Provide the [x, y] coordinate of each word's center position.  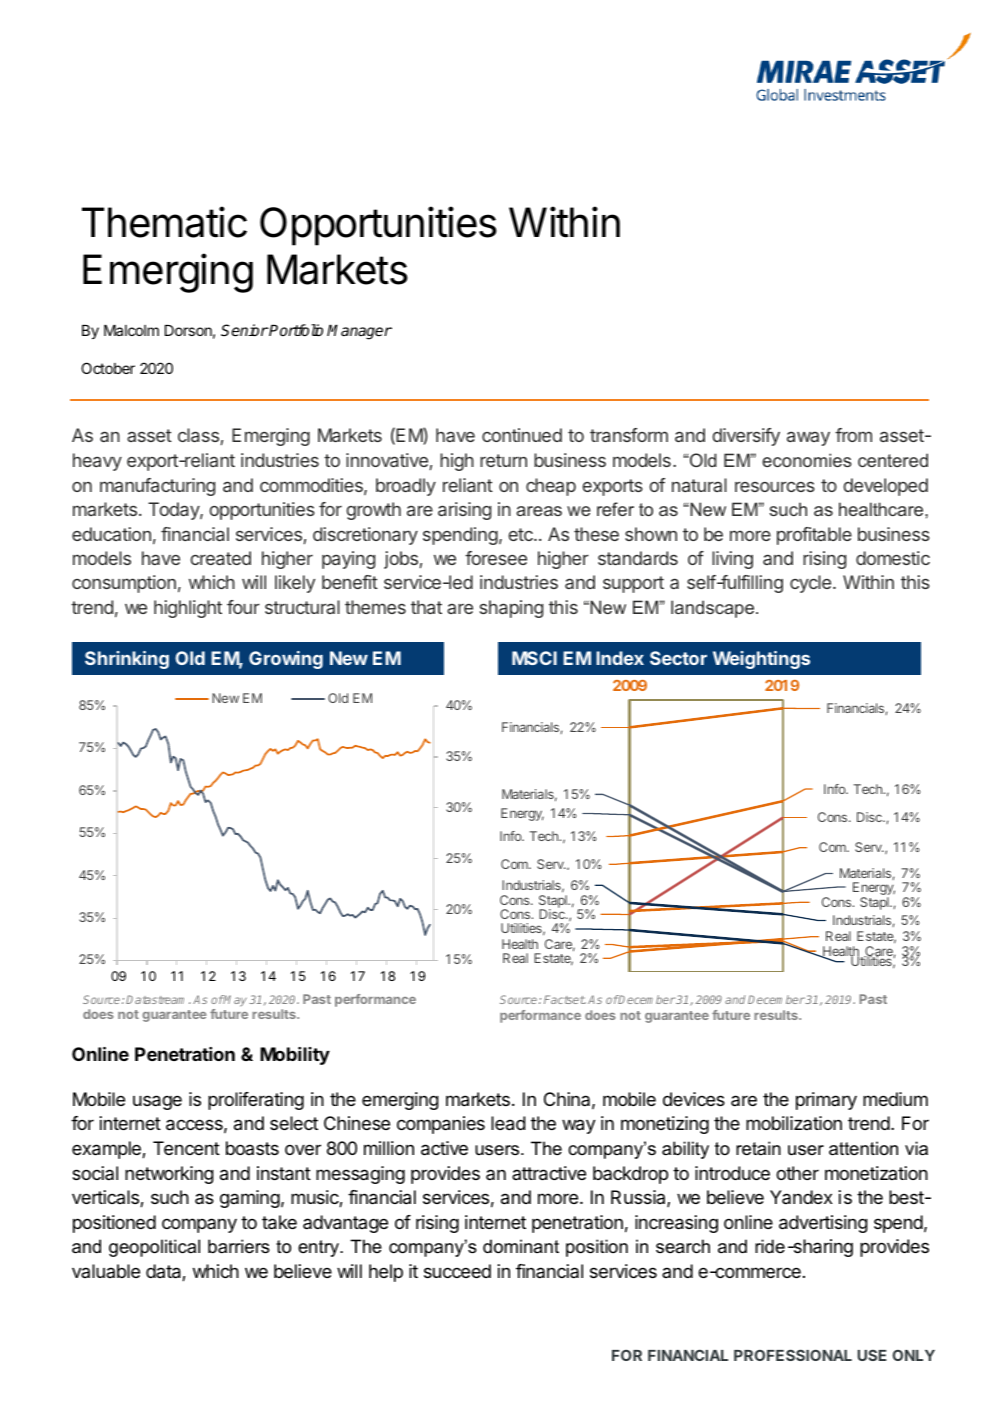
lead [508, 1123]
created [221, 558]
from [853, 435]
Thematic [164, 222]
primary [826, 1101]
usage [157, 1102]
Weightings [761, 660]
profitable [814, 536]
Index [620, 658]
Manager [359, 332]
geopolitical [154, 1248]
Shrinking [127, 660]
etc [522, 534]
